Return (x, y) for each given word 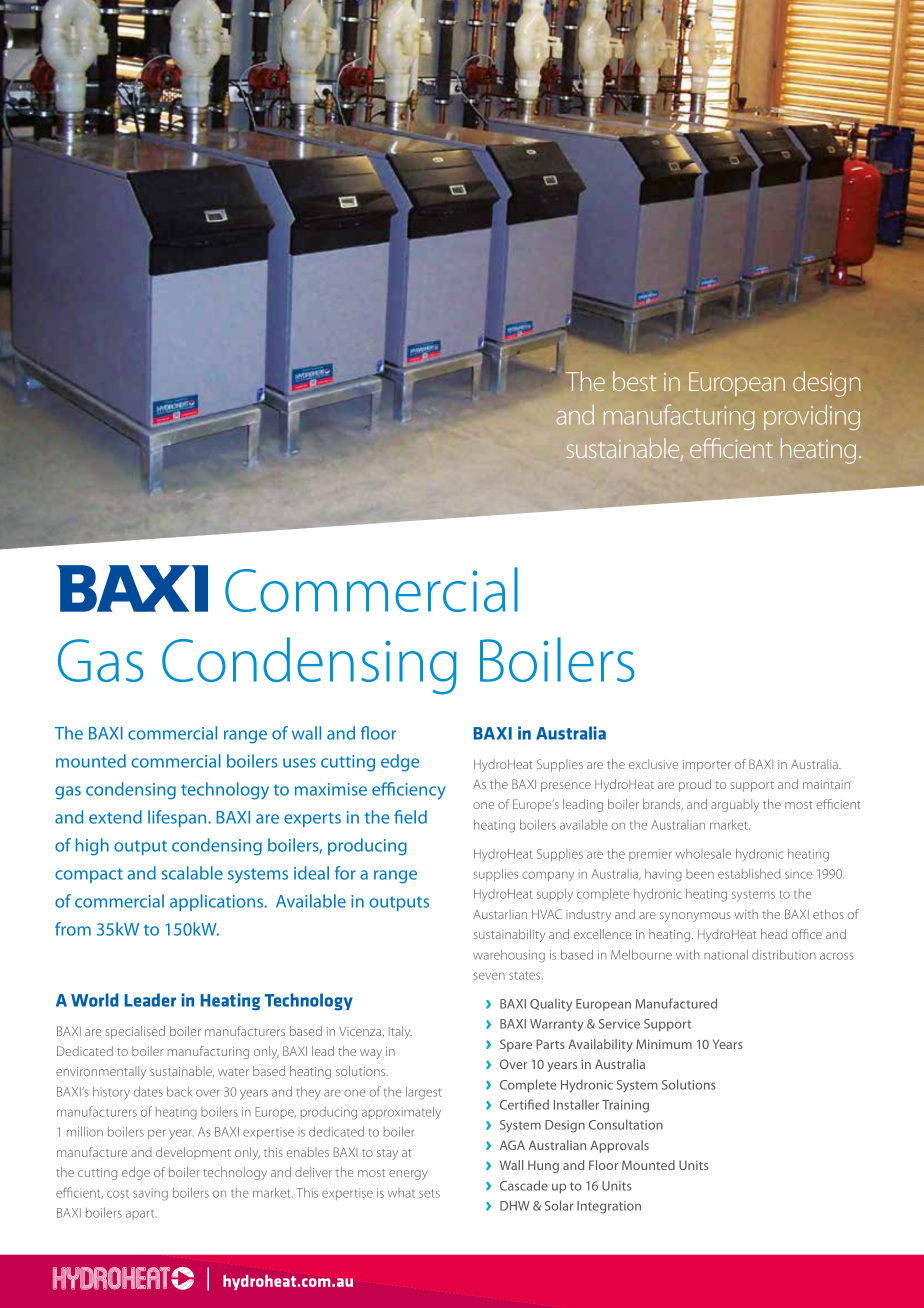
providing (812, 417)
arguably (735, 805)
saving (150, 1194)
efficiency (409, 791)
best (634, 381)
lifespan (178, 818)
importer (707, 766)
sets (429, 1193)
